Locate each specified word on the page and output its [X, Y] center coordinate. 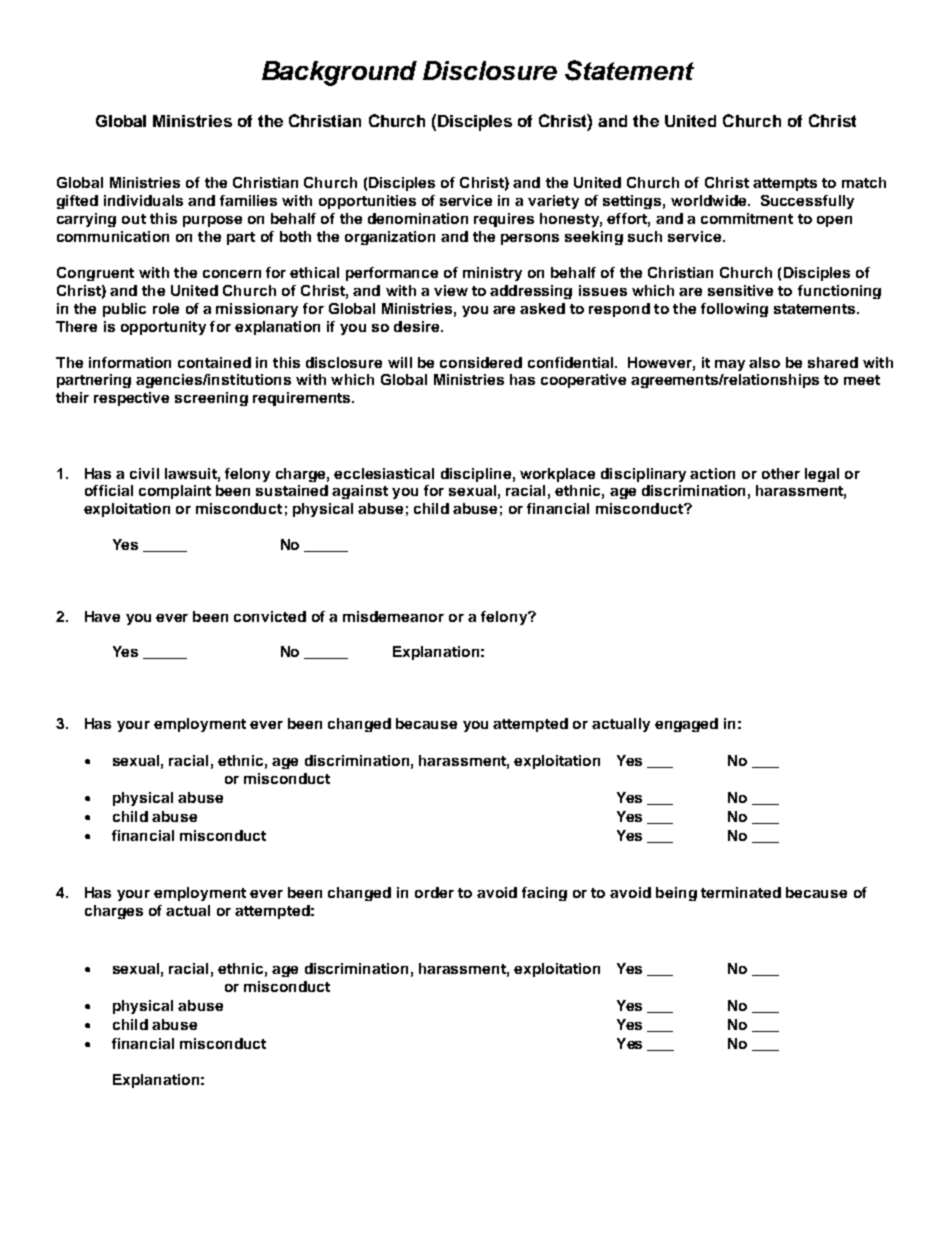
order [434, 892]
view [451, 290]
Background [339, 73]
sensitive [740, 290]
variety [553, 202]
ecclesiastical [384, 473]
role [166, 308]
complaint [175, 492]
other [781, 473]
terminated [741, 892]
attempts [785, 184]
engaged [686, 725]
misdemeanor [393, 616]
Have [102, 616]
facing [544, 894]
